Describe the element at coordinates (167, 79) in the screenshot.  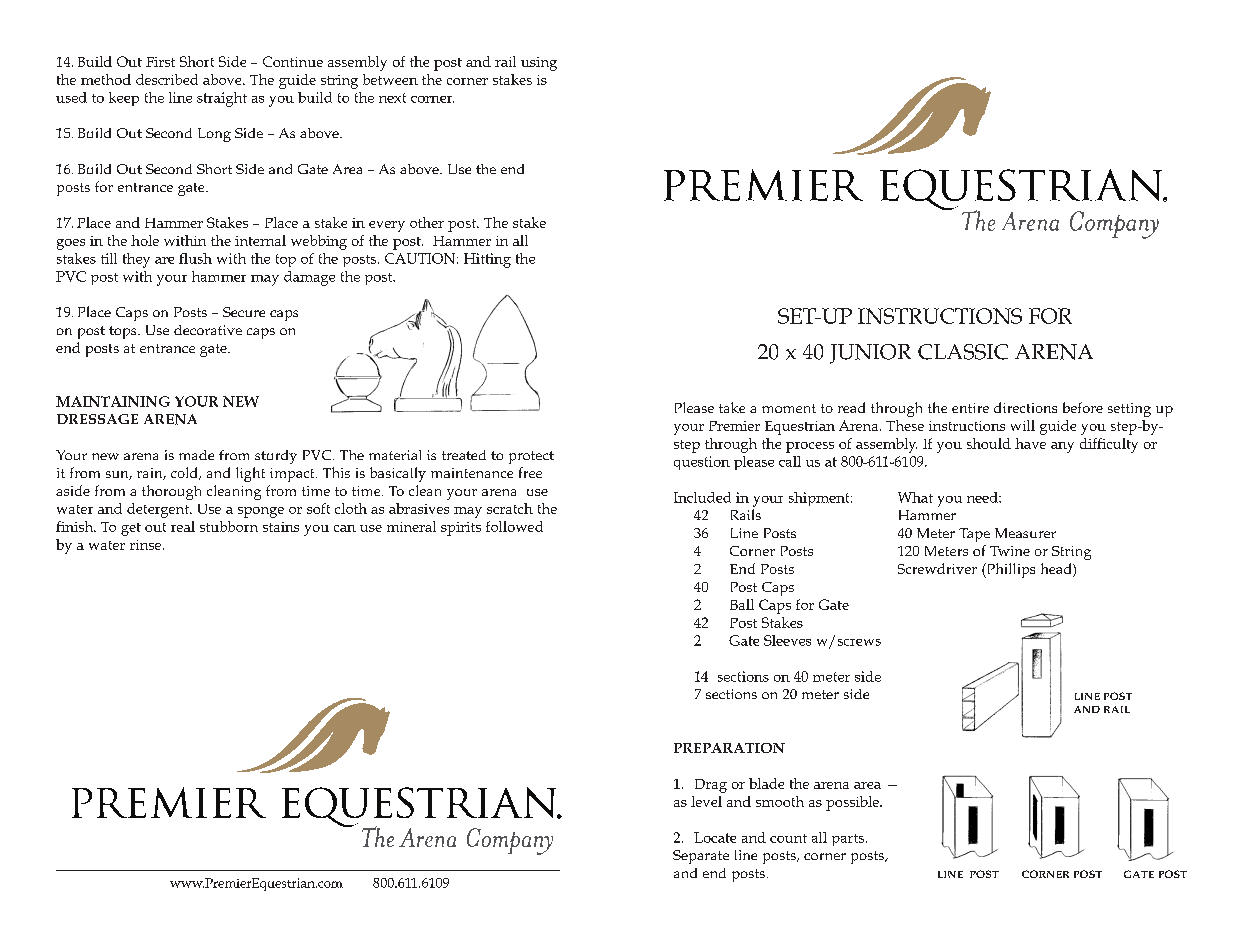
I see `described` at that location.
